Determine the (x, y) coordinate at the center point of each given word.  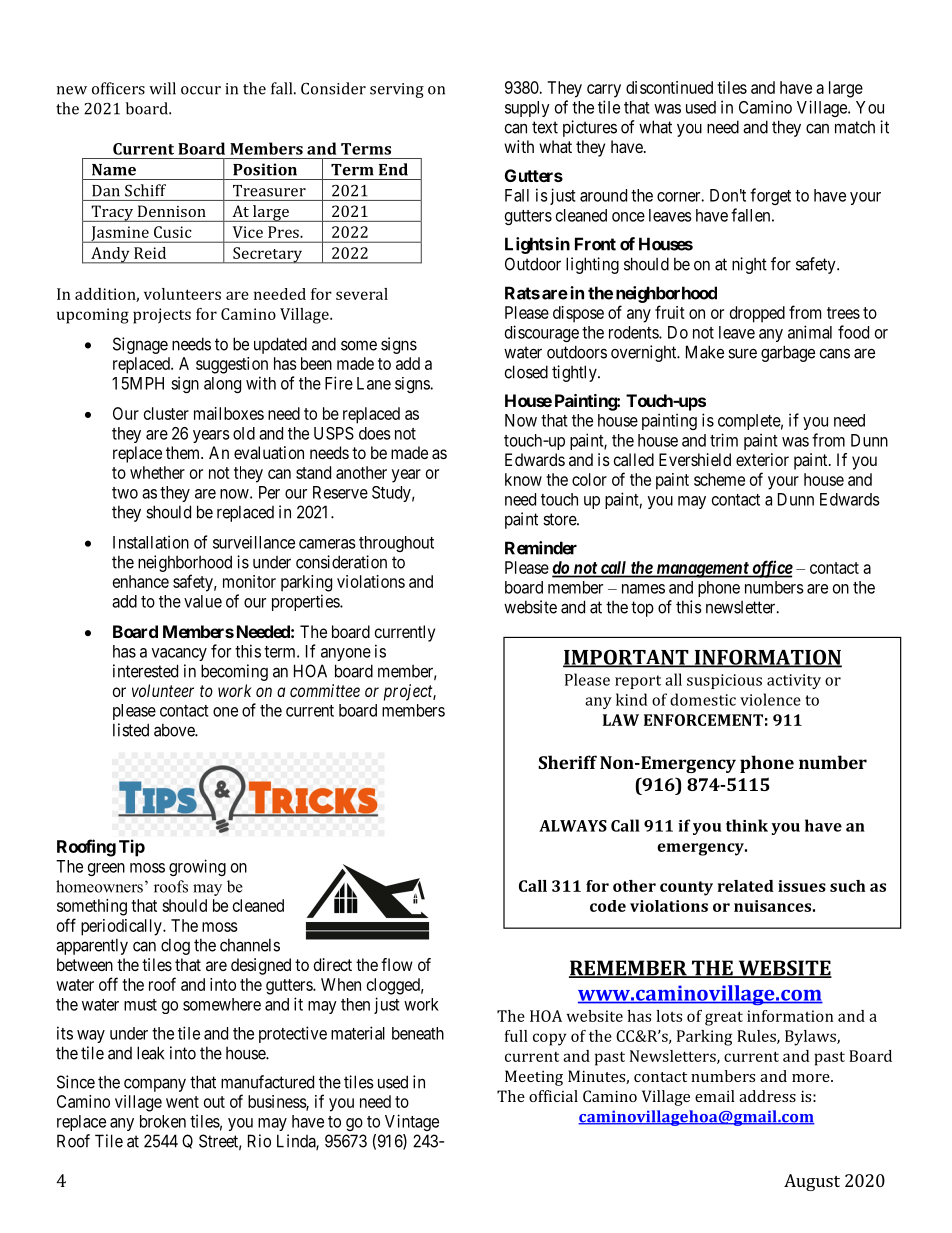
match (855, 127)
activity (794, 681)
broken (163, 1121)
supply (527, 109)
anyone (346, 654)
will (162, 88)
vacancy (179, 654)
